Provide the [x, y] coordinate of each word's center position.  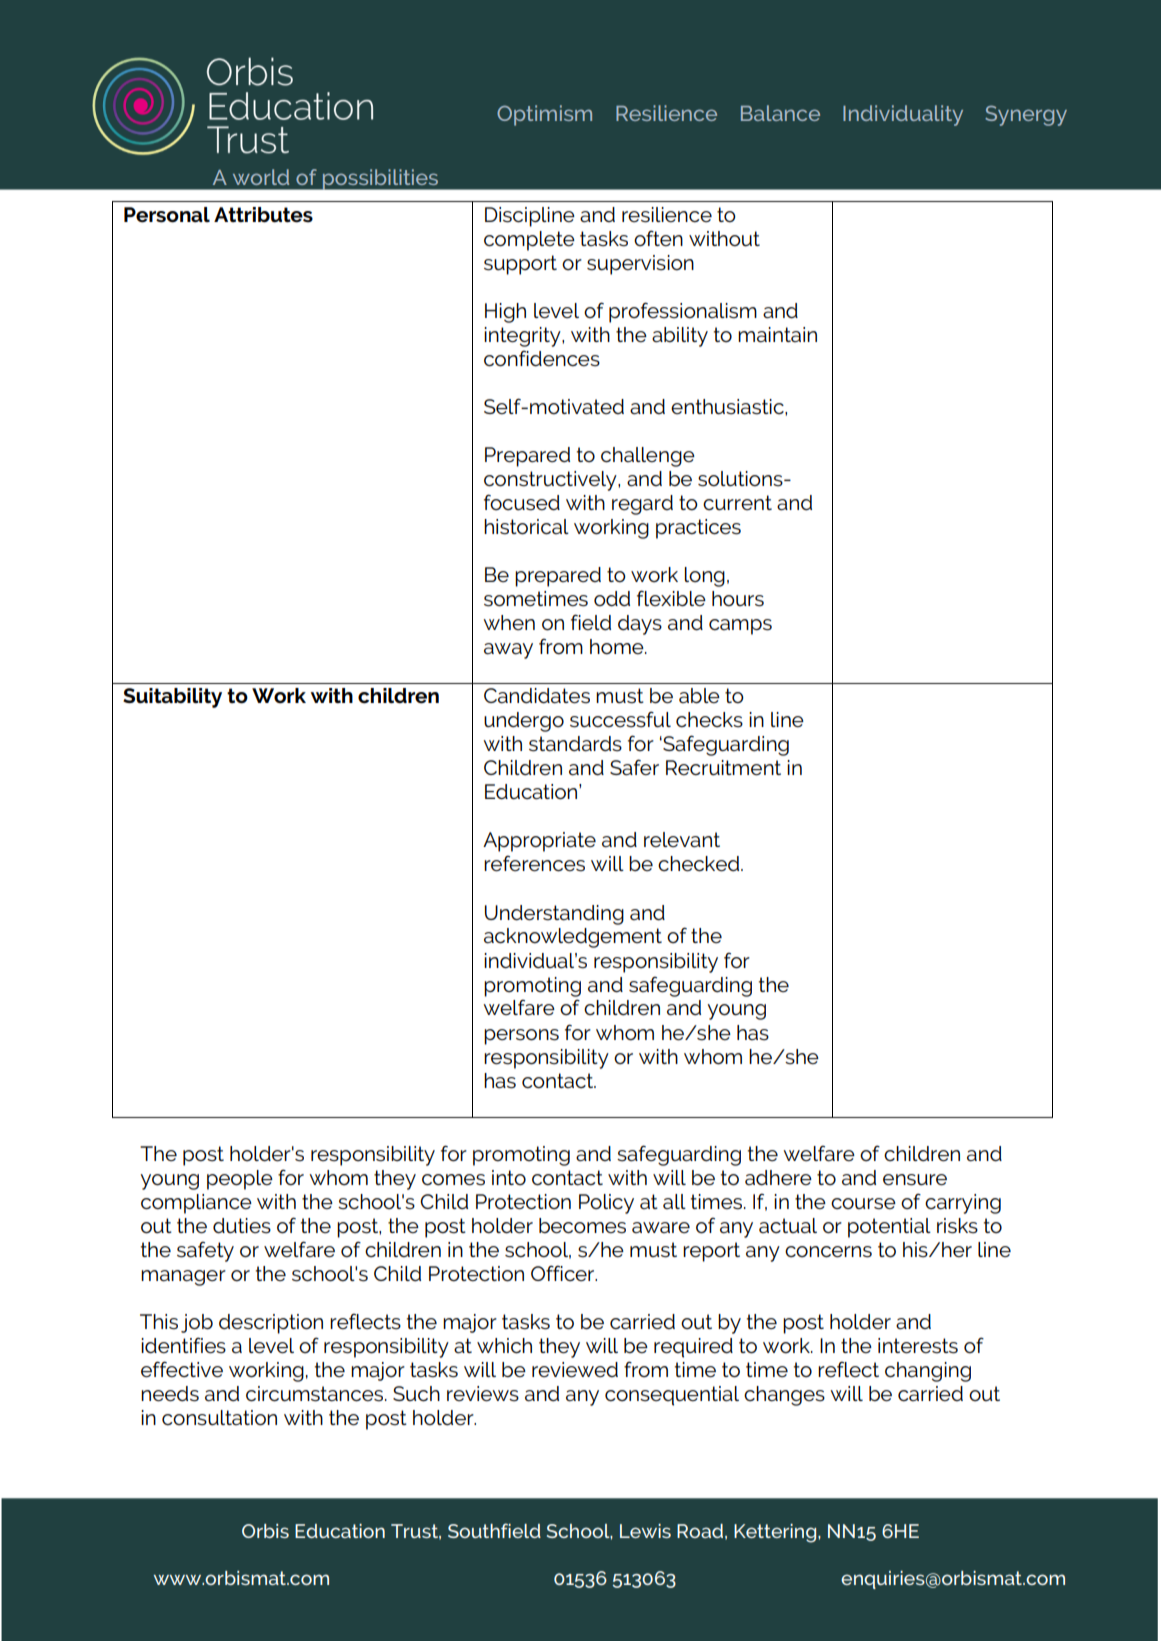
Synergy [1026, 115]
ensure [915, 1180]
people [240, 1180]
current [737, 502]
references [534, 863]
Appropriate [539, 842]
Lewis [645, 1531]
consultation [219, 1418]
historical [526, 527]
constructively [551, 481]
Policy [606, 1204]
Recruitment [723, 768]
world [261, 177]
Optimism [544, 115]
